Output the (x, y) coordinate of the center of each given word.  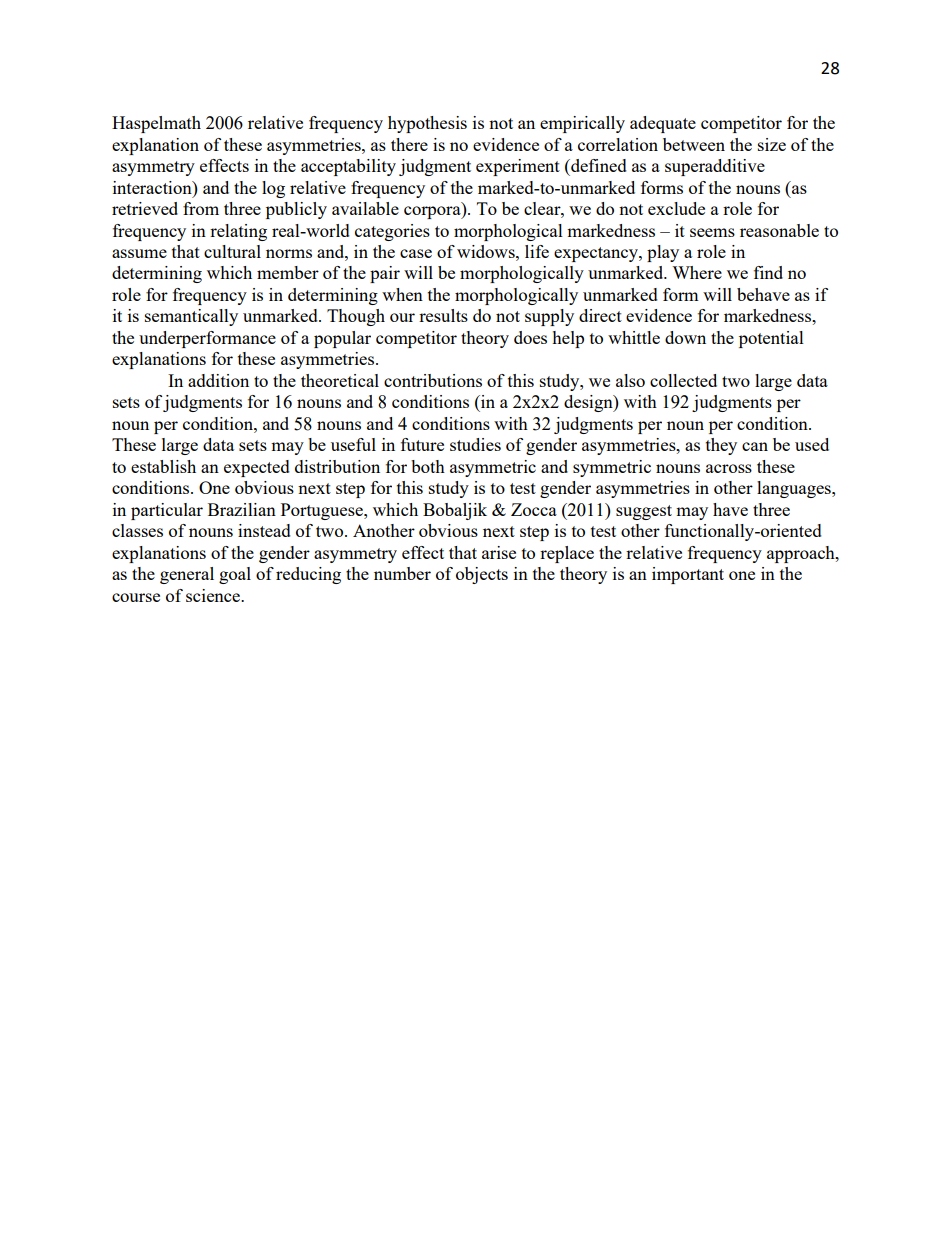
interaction (153, 187)
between (694, 144)
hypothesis (427, 124)
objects (482, 575)
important (688, 575)
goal (235, 575)
